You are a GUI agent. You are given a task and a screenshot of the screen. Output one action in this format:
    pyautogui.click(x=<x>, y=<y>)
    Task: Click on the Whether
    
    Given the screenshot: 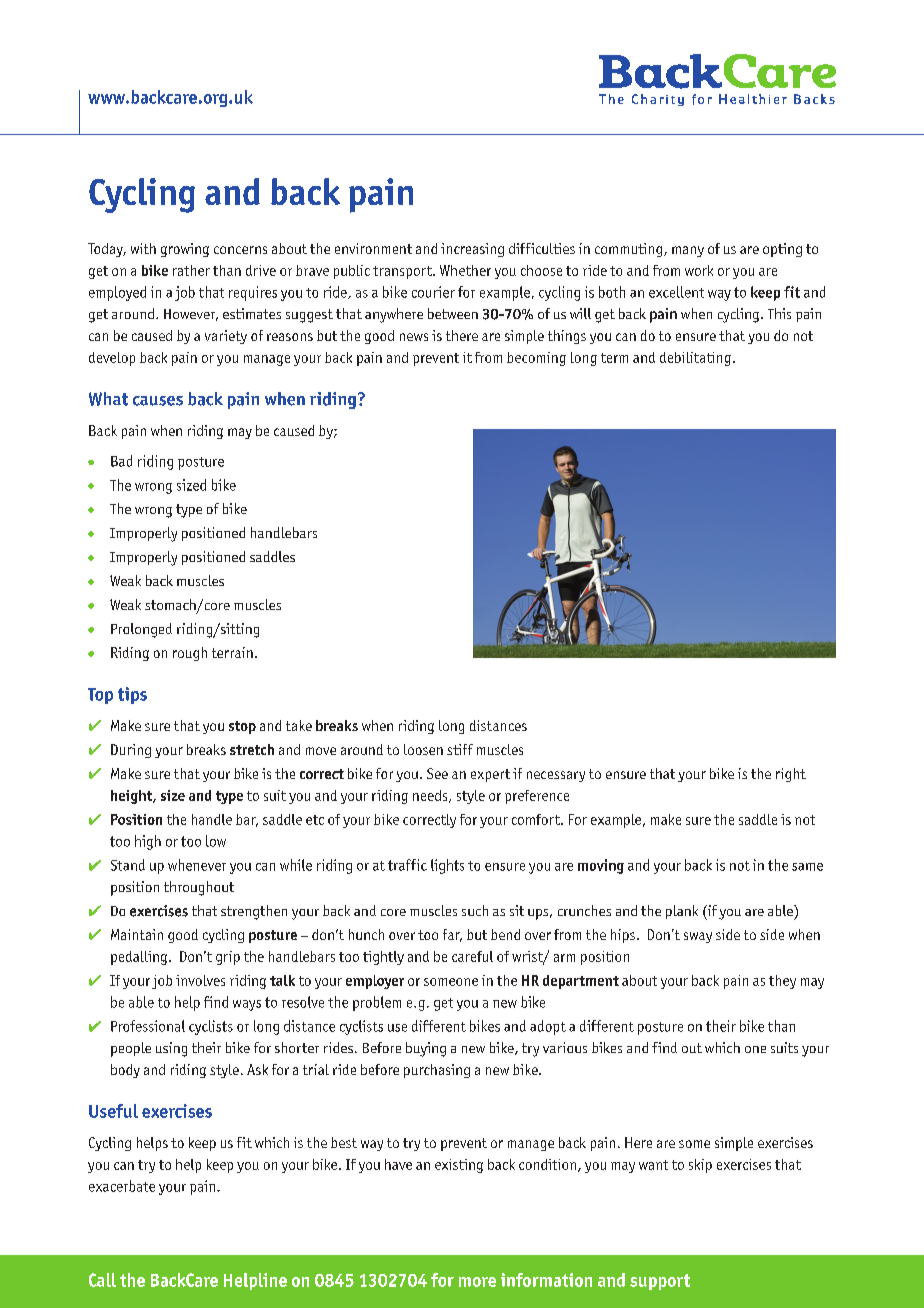 What is the action you would take?
    pyautogui.click(x=465, y=270)
